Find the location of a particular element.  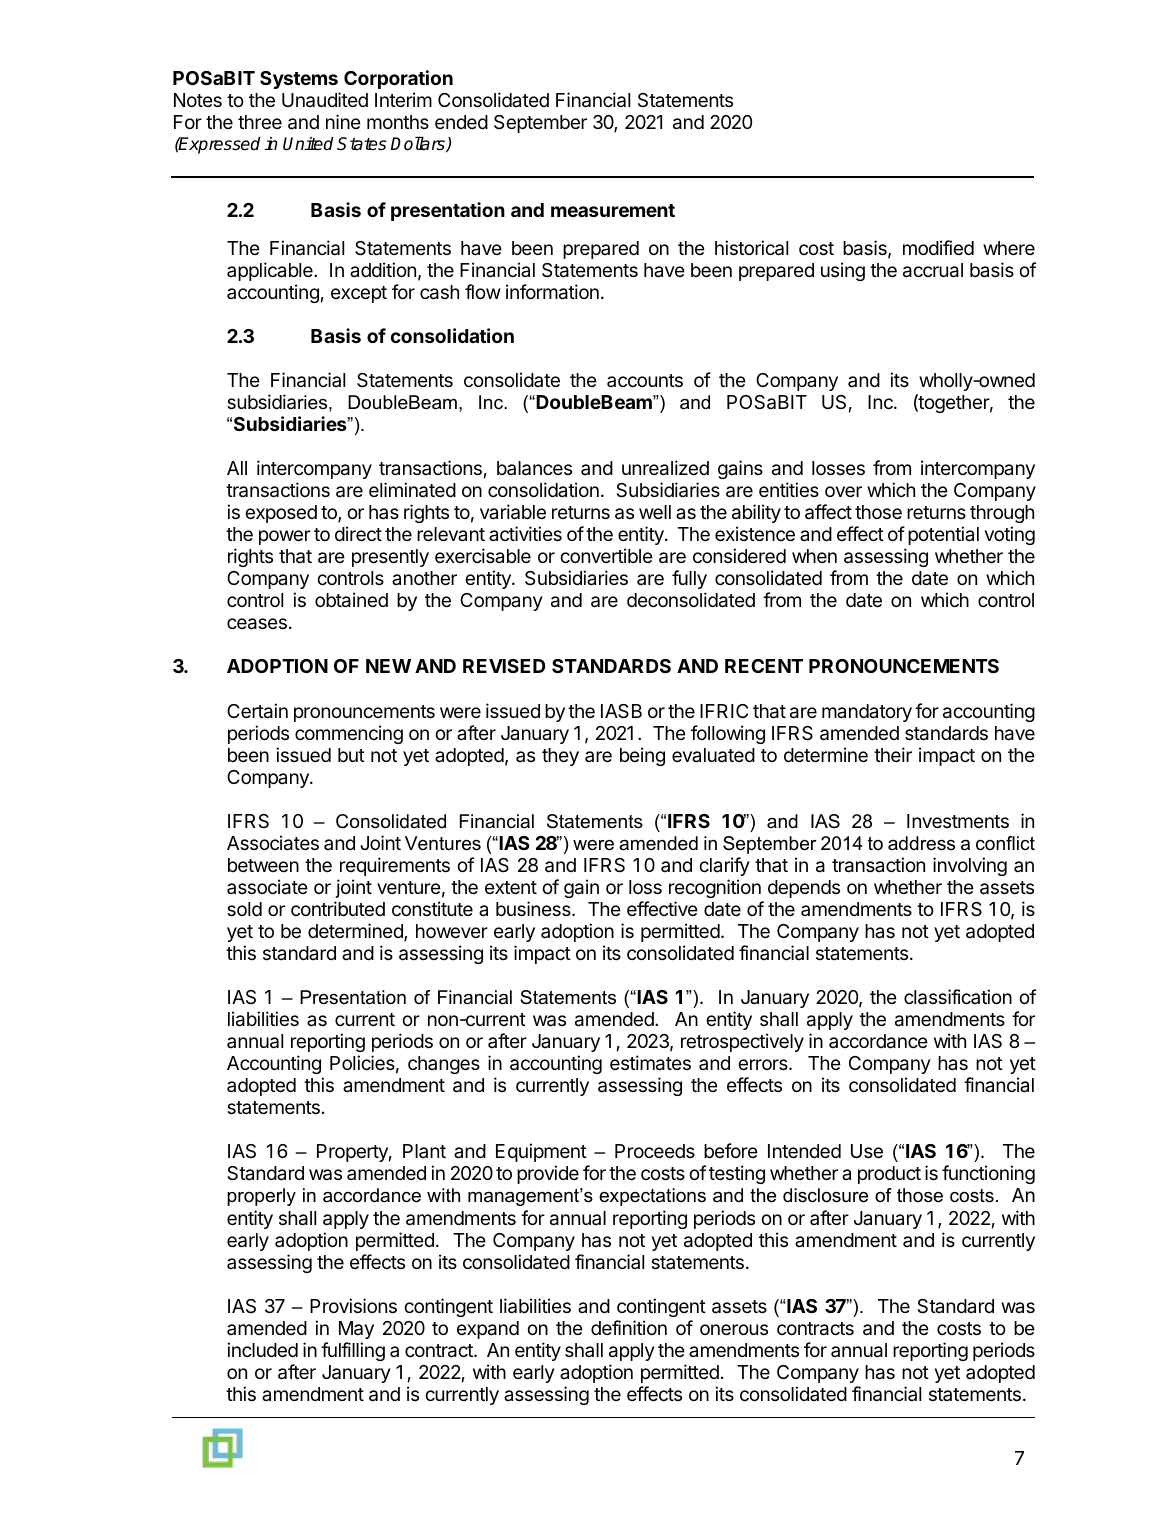

three is located at coordinates (260, 122).
